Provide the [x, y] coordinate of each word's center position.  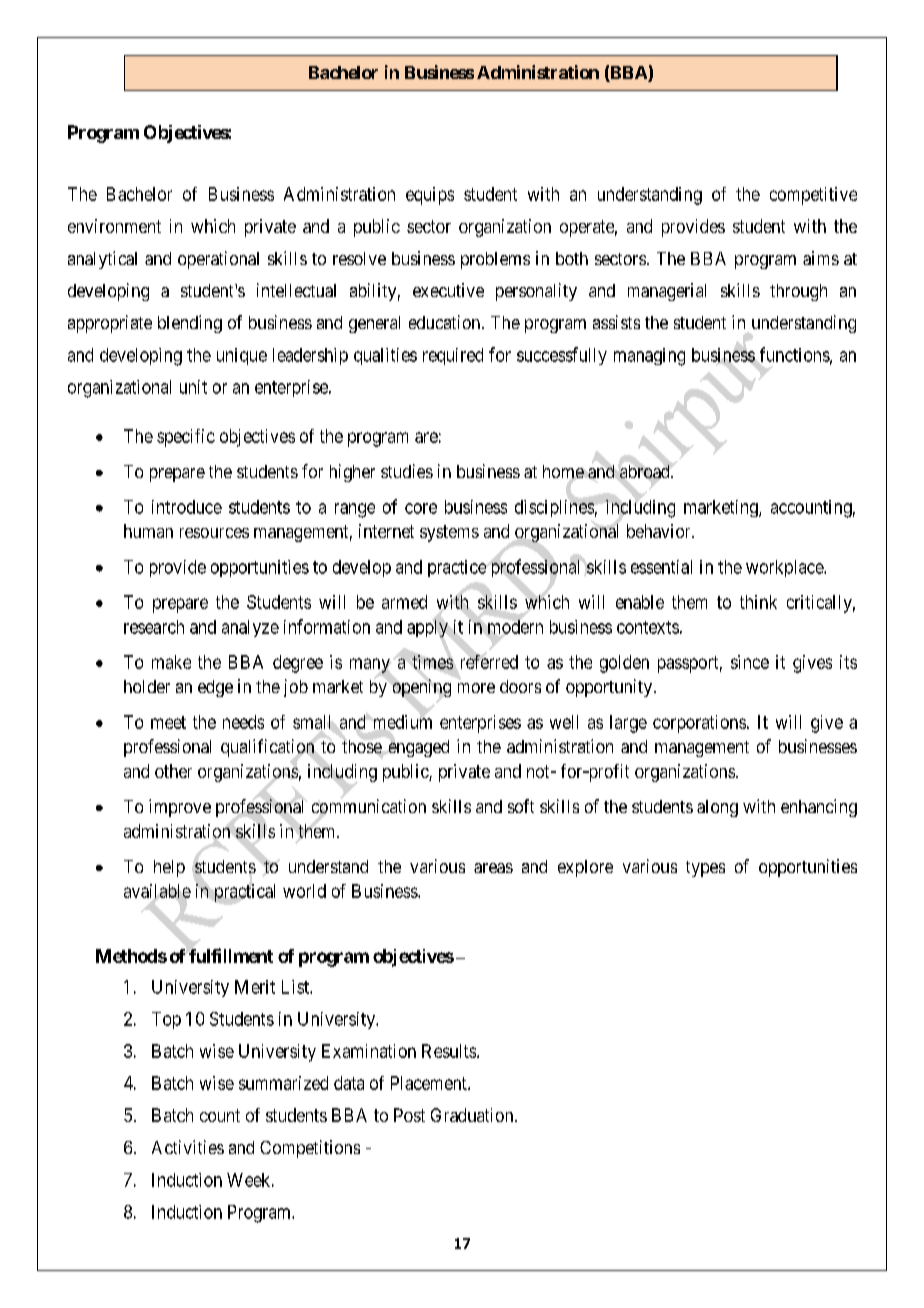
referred [489, 662]
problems [495, 260]
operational [218, 260]
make [171, 662]
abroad [646, 471]
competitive [813, 196]
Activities [188, 1147]
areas [493, 868]
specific [186, 438]
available [157, 891]
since [750, 662]
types [705, 869]
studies [407, 471]
